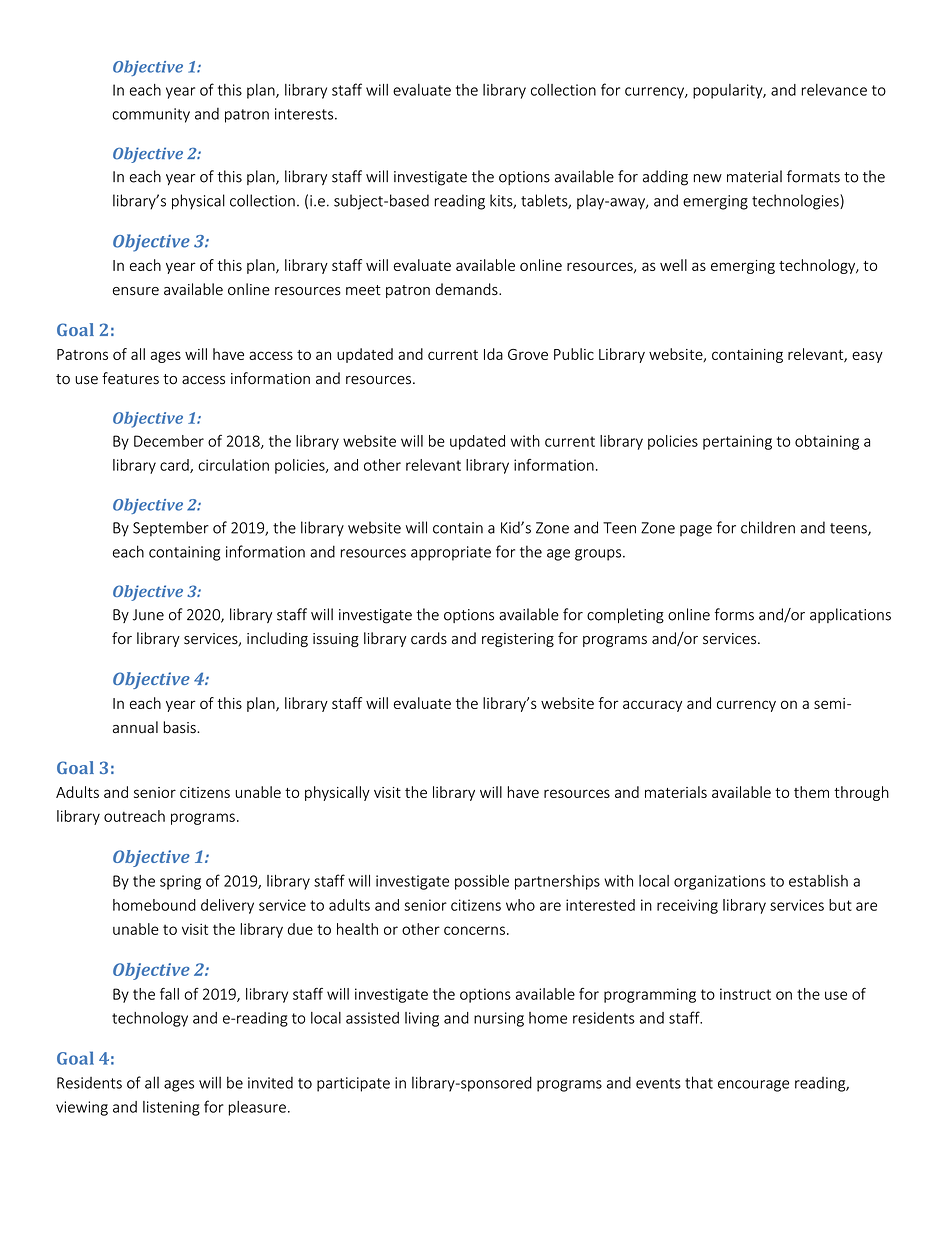 The width and height of the screenshot is (952, 1233). I want to click on June, so click(148, 615).
